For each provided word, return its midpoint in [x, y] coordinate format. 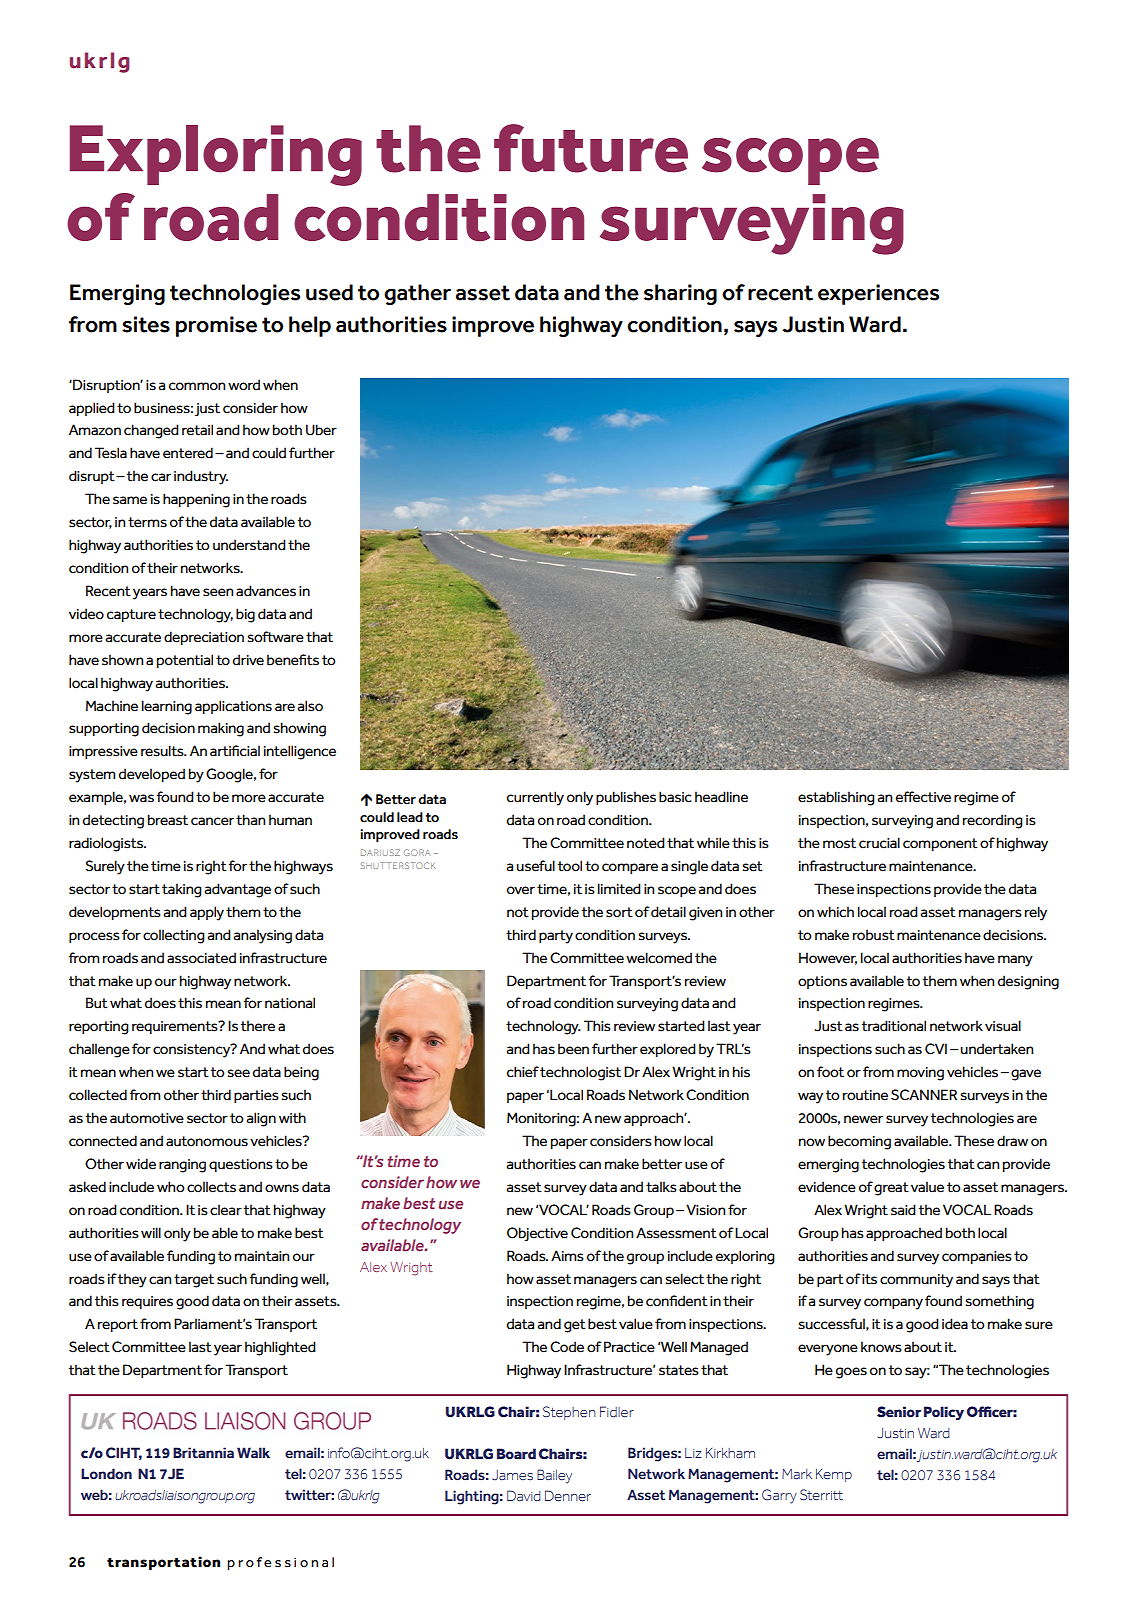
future [591, 148]
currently [535, 798]
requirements [176, 1027]
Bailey [554, 1476]
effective [923, 797]
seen [218, 592]
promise [216, 326]
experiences [878, 294]
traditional [894, 1026]
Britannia [203, 1453]
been [573, 1049]
